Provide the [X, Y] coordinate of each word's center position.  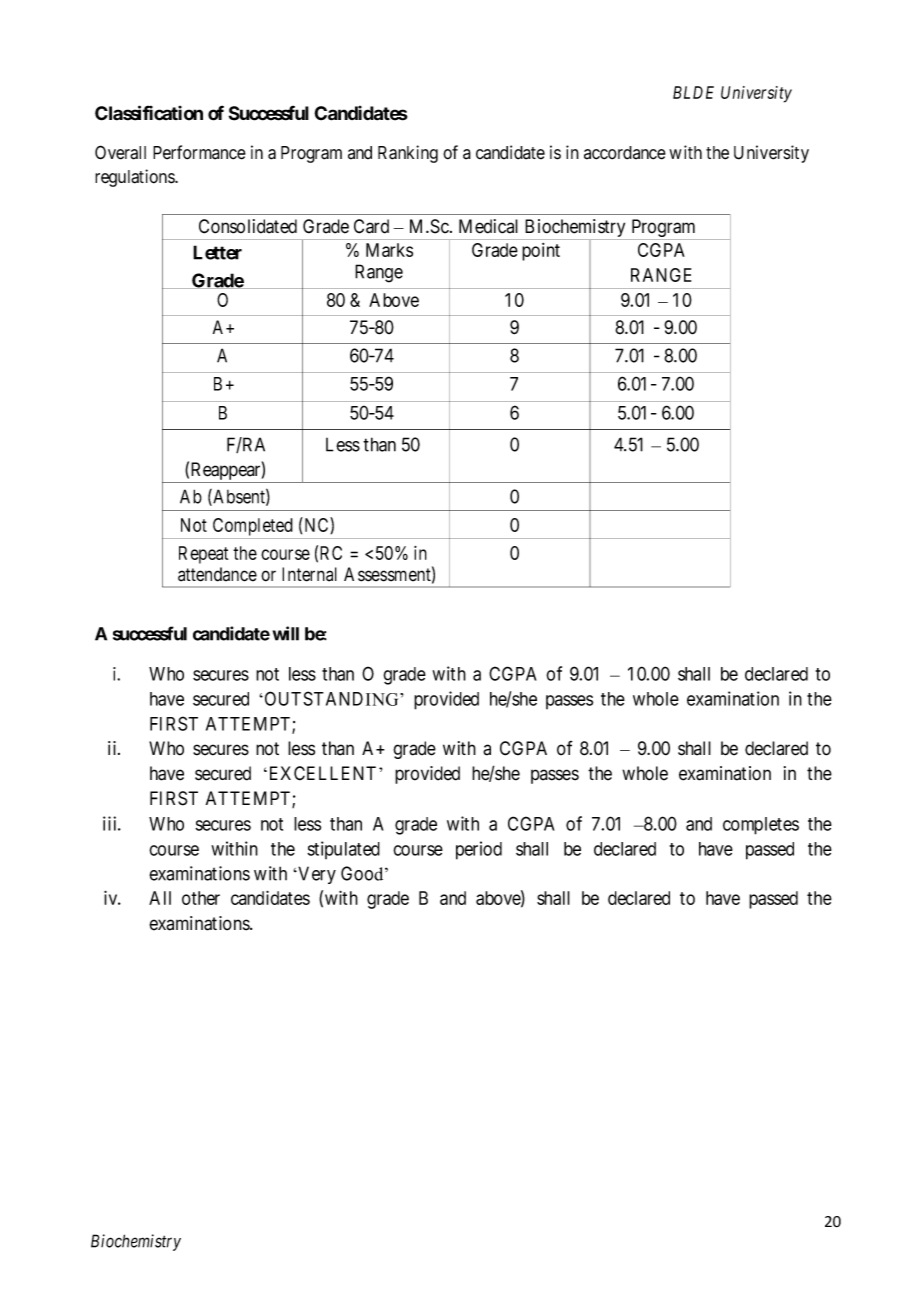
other [201, 898]
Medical [488, 226]
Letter [217, 252]
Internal [309, 574]
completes [761, 826]
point [541, 252]
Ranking [408, 154]
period [479, 850]
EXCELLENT [321, 773]
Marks [389, 250]
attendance [217, 574]
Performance [199, 152]
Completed [253, 527]
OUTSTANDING [331, 698]
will [286, 633]
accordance [625, 153]
